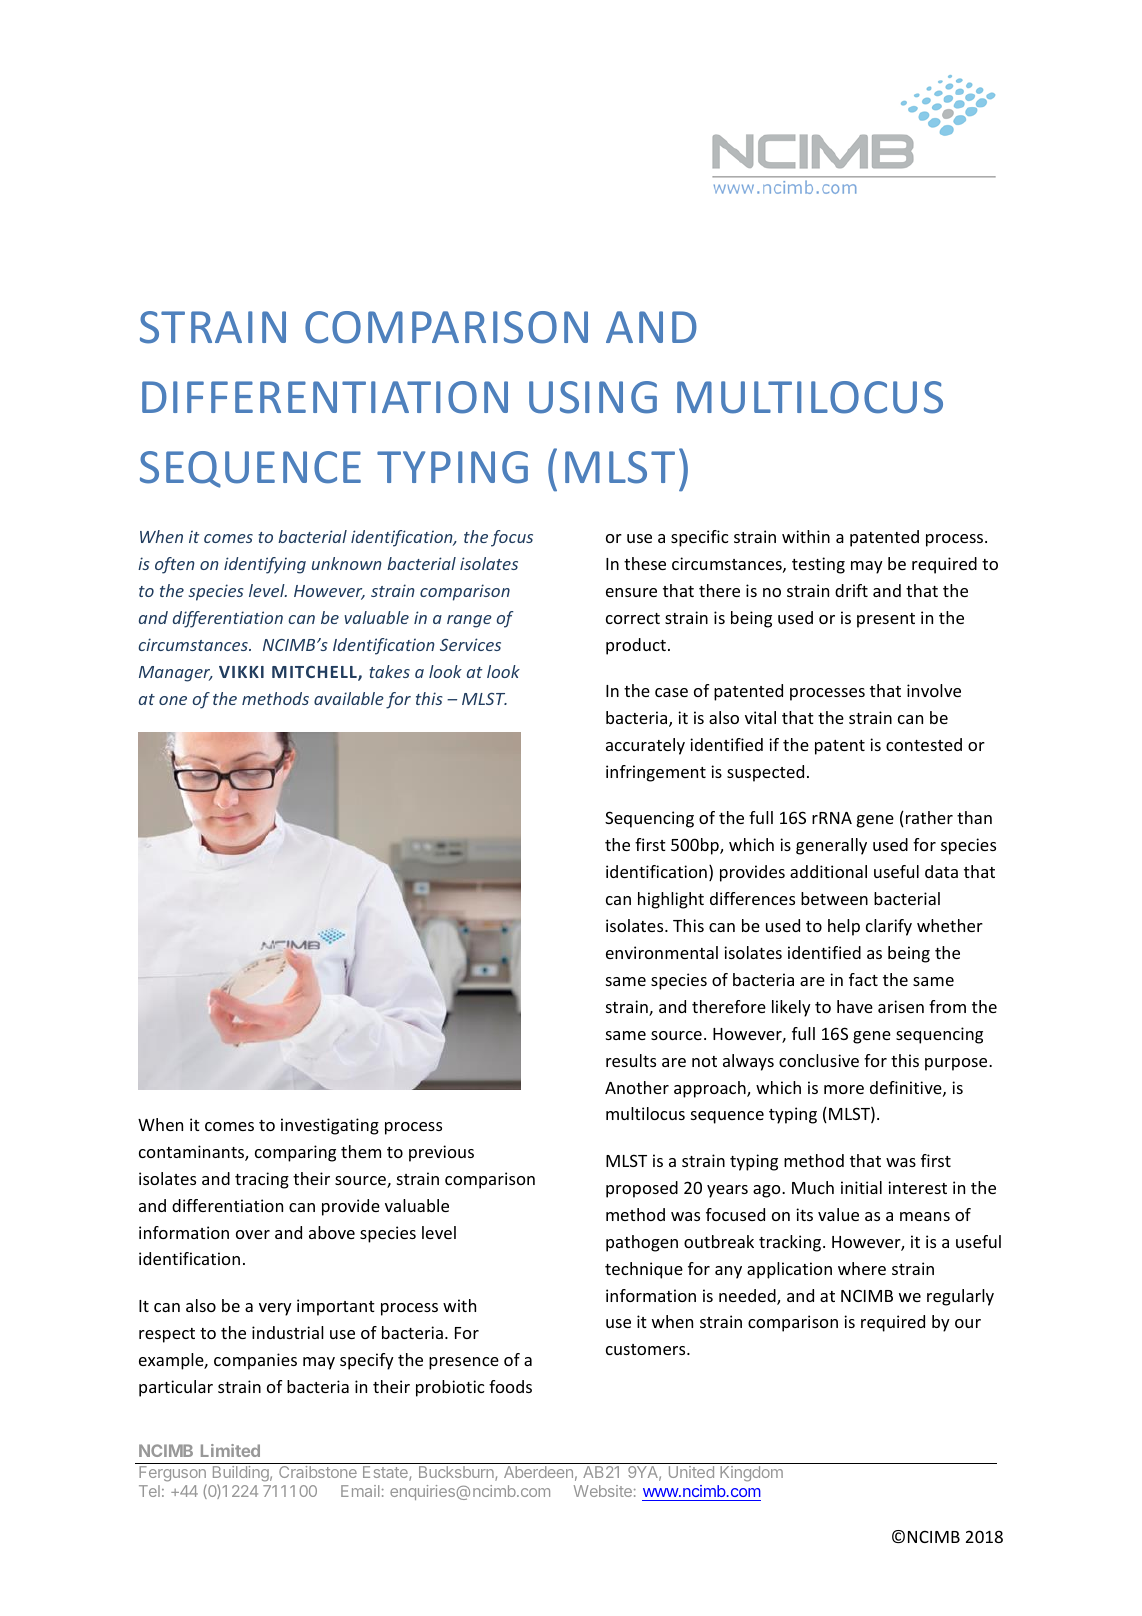 This page has height=1616, width=1142. Describe the element at coordinates (889, 927) in the page. I see `clarify` at that location.
